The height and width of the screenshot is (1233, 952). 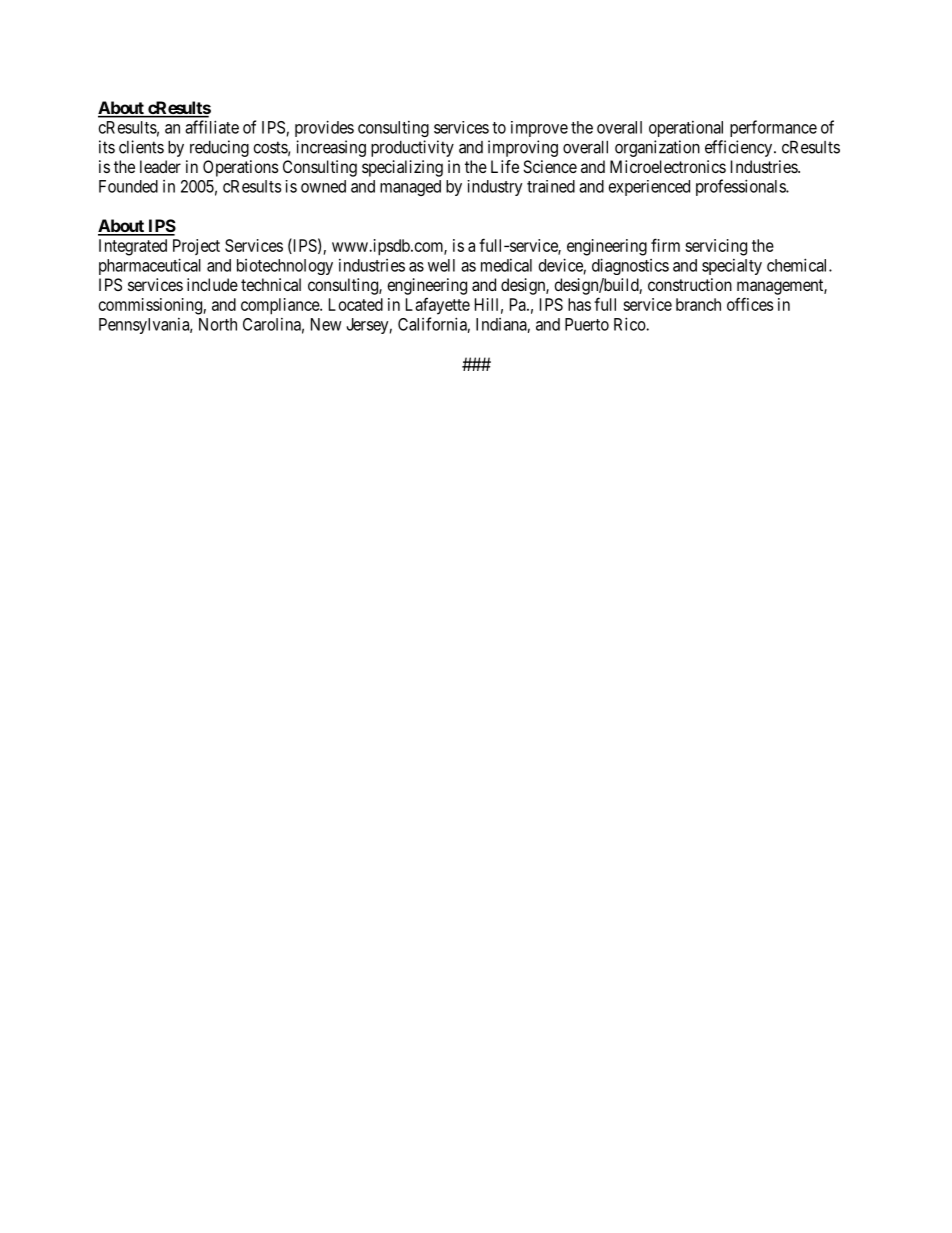 I want to click on operational, so click(x=686, y=129).
